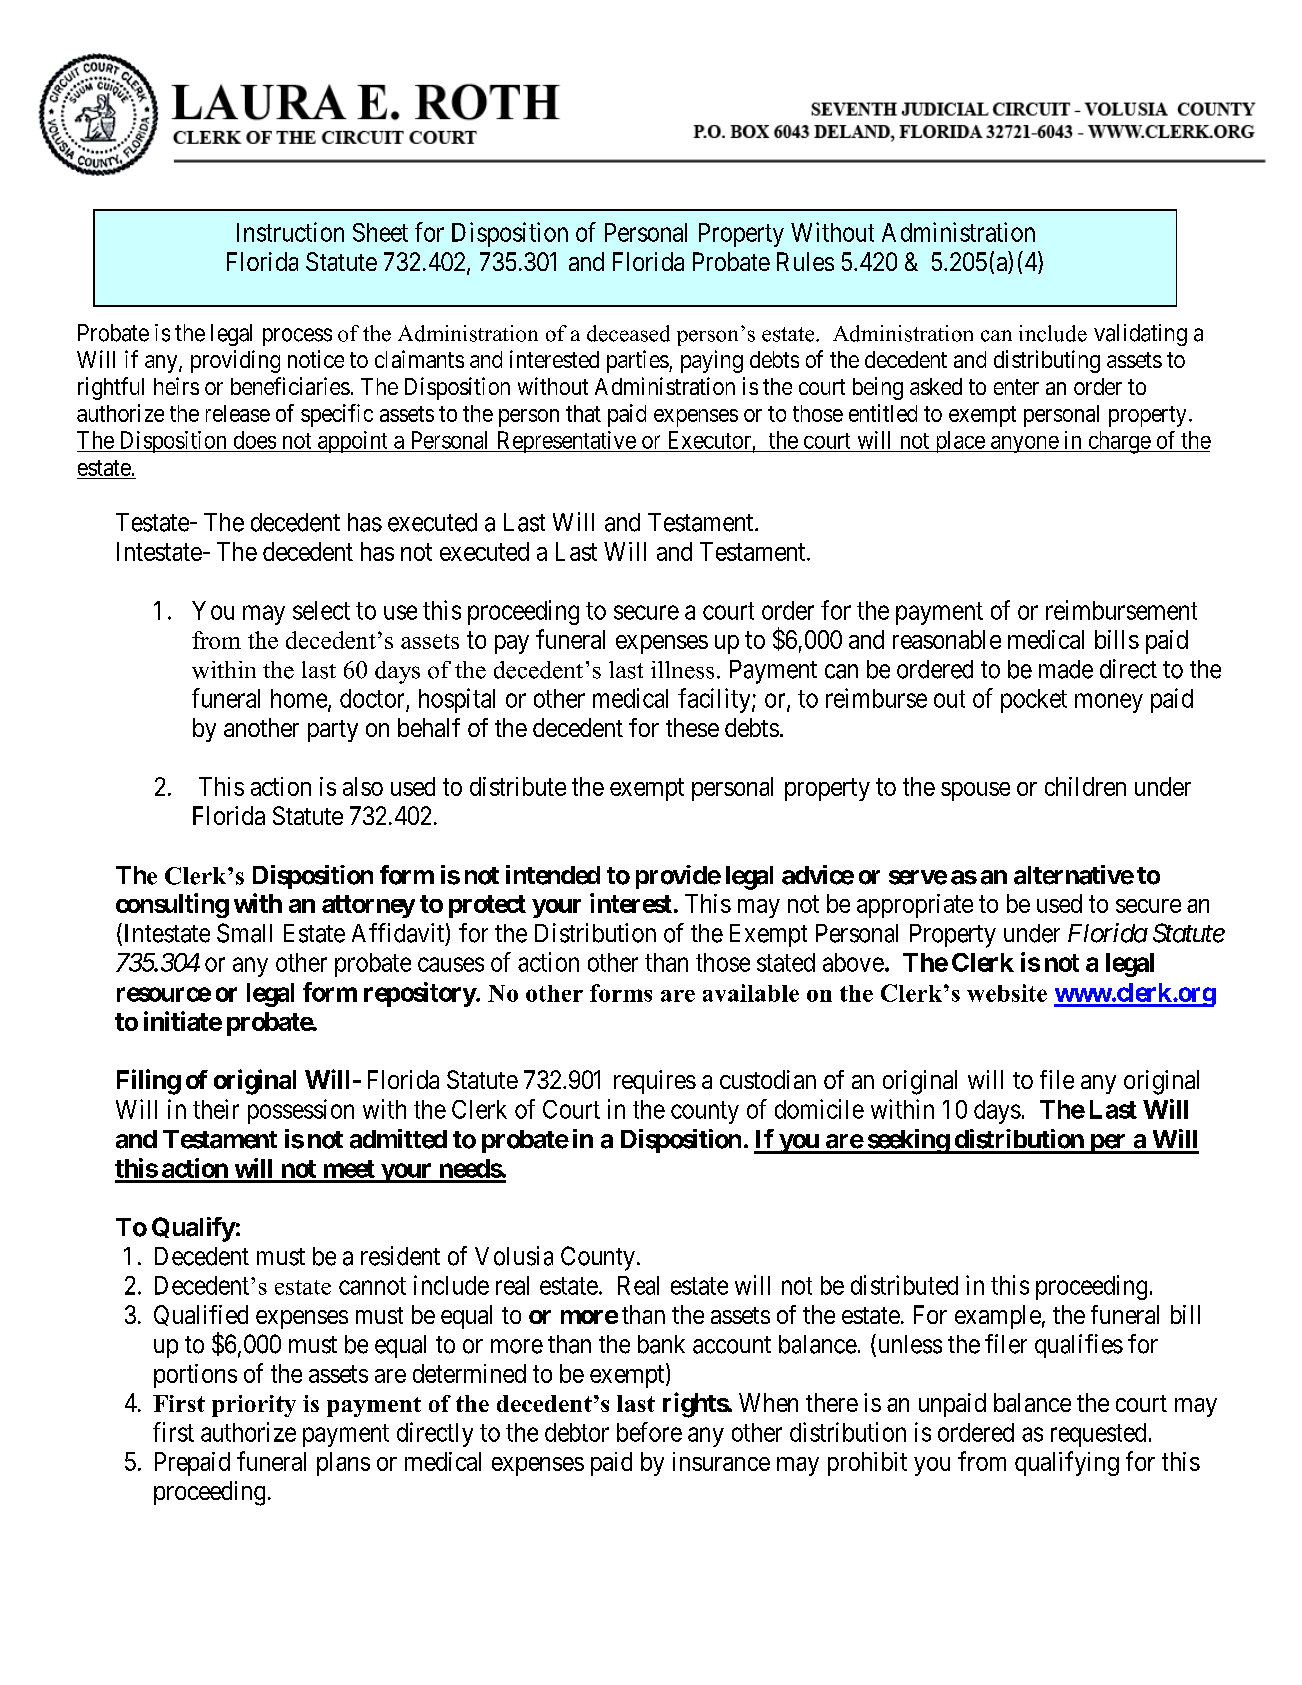  Describe the element at coordinates (290, 232) in the image. I see `Instruction` at that location.
